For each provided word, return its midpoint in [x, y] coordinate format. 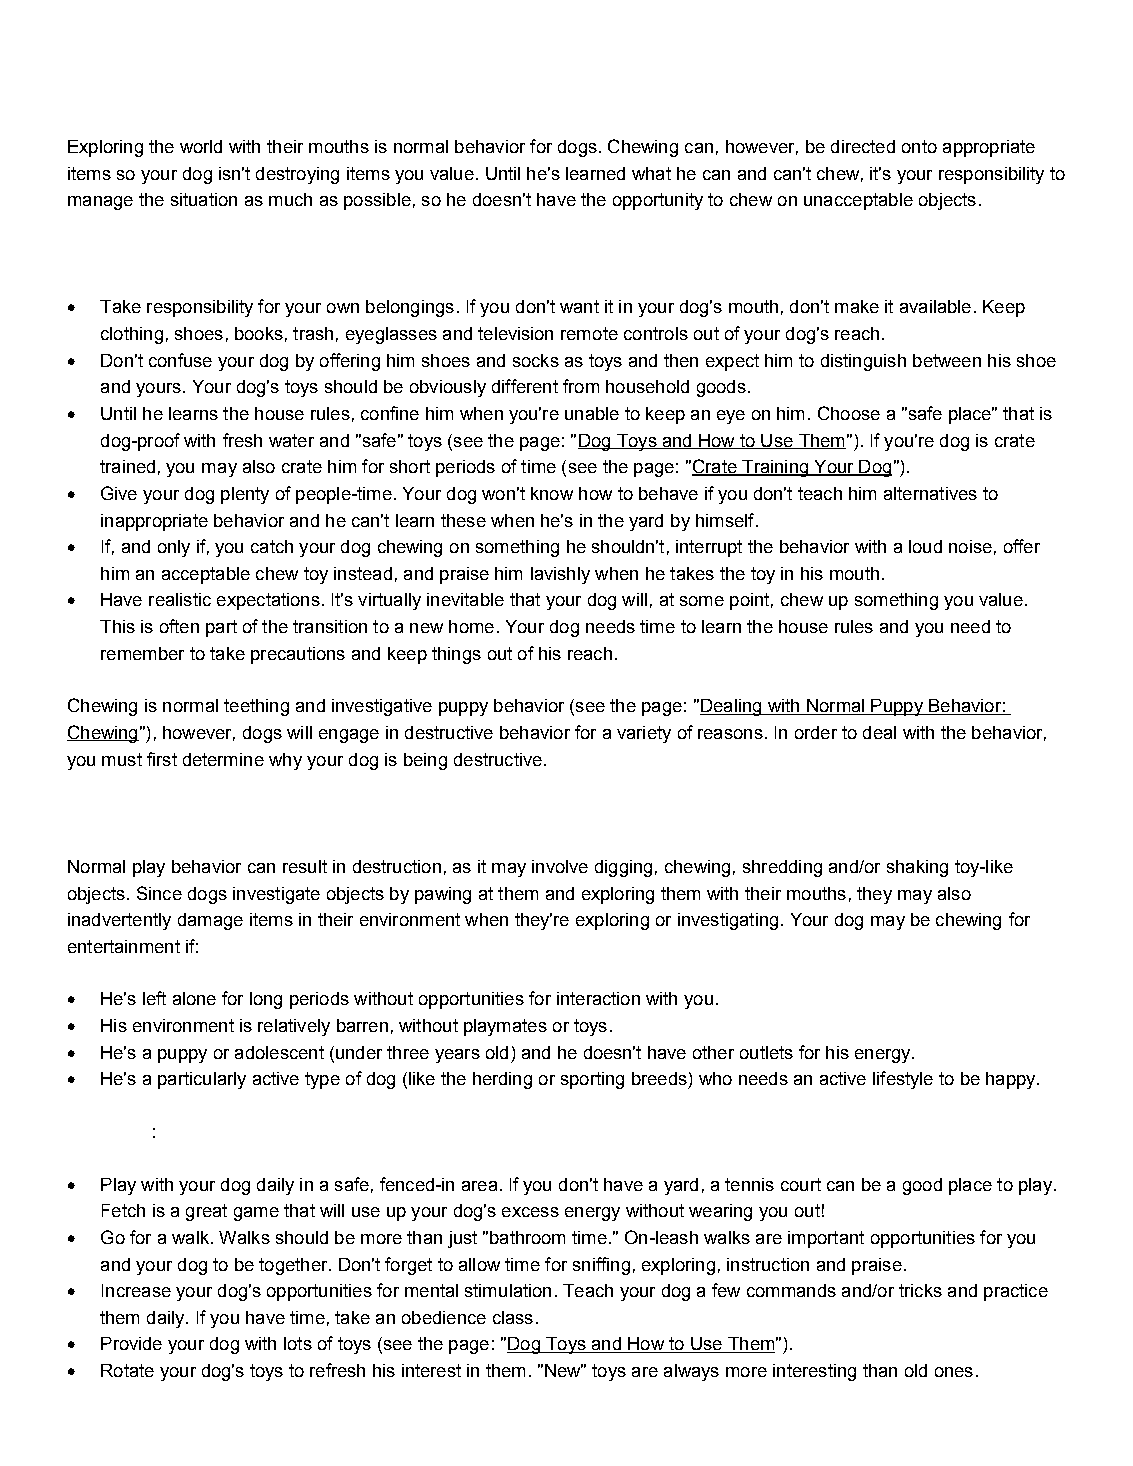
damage [210, 921]
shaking [917, 868]
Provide [131, 1343]
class [513, 1317]
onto [919, 146]
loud [925, 546]
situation [204, 199]
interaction [598, 998]
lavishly [560, 575]
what [651, 173]
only [174, 548]
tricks [920, 1290]
